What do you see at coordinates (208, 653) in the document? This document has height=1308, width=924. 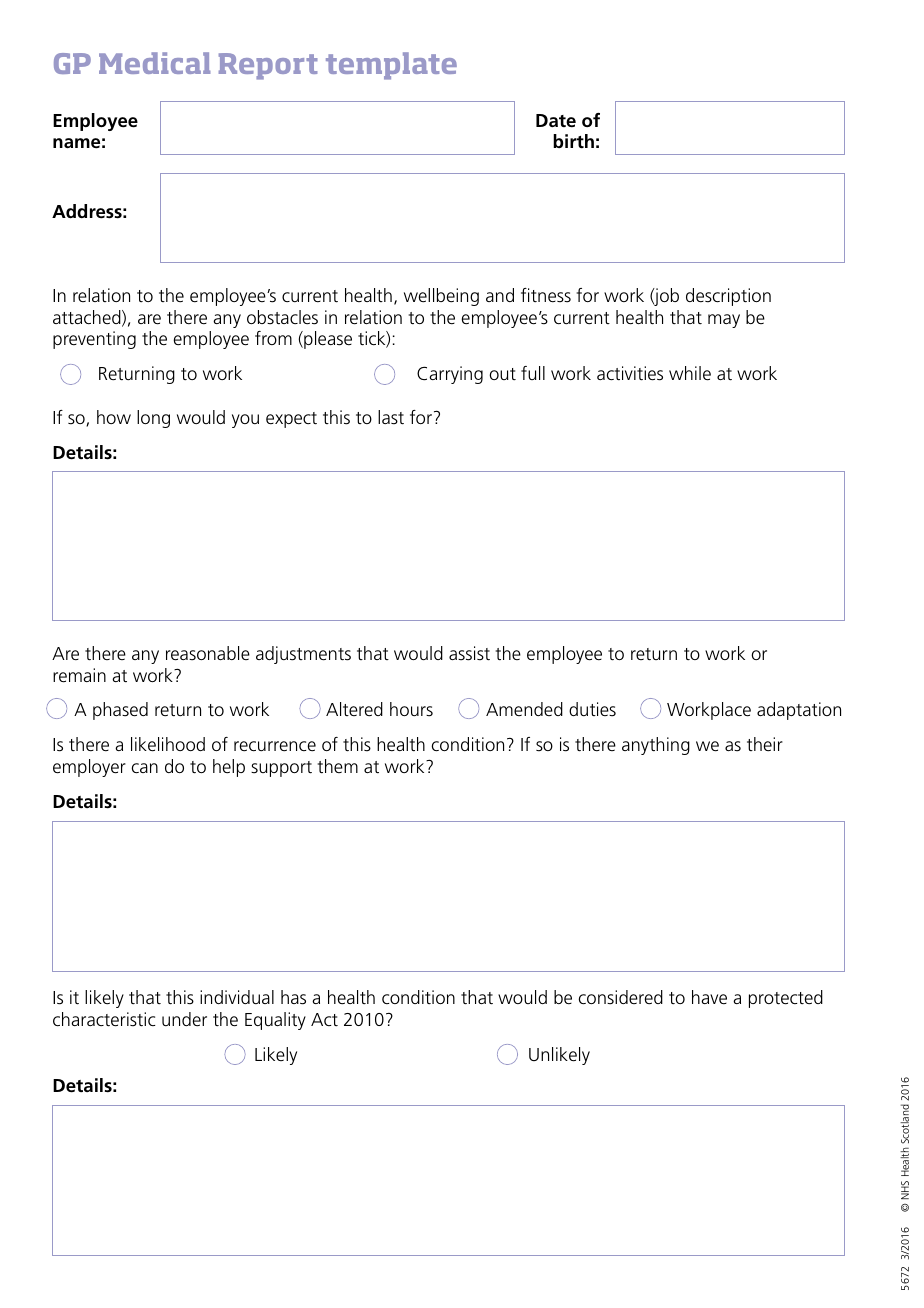 I see `reasonable` at bounding box center [208, 653].
